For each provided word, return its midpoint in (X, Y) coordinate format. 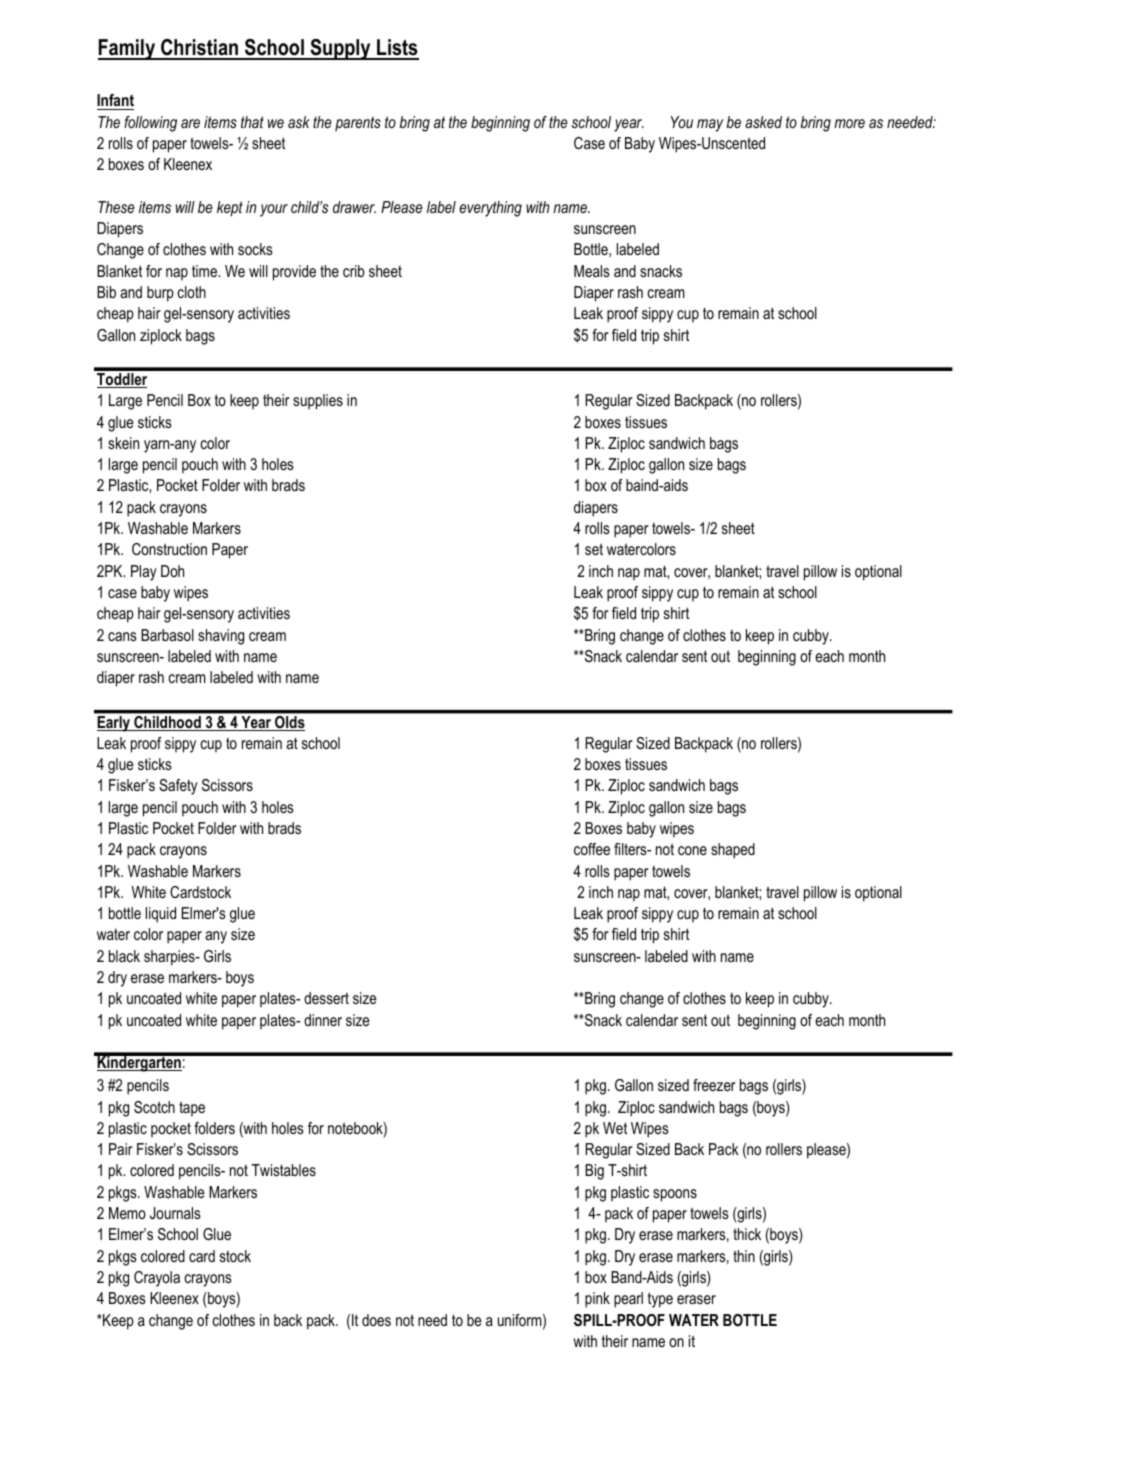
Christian (199, 49)
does (376, 1320)
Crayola (157, 1279)
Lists (397, 49)
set (594, 549)
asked (763, 122)
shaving (221, 637)
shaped (733, 851)
